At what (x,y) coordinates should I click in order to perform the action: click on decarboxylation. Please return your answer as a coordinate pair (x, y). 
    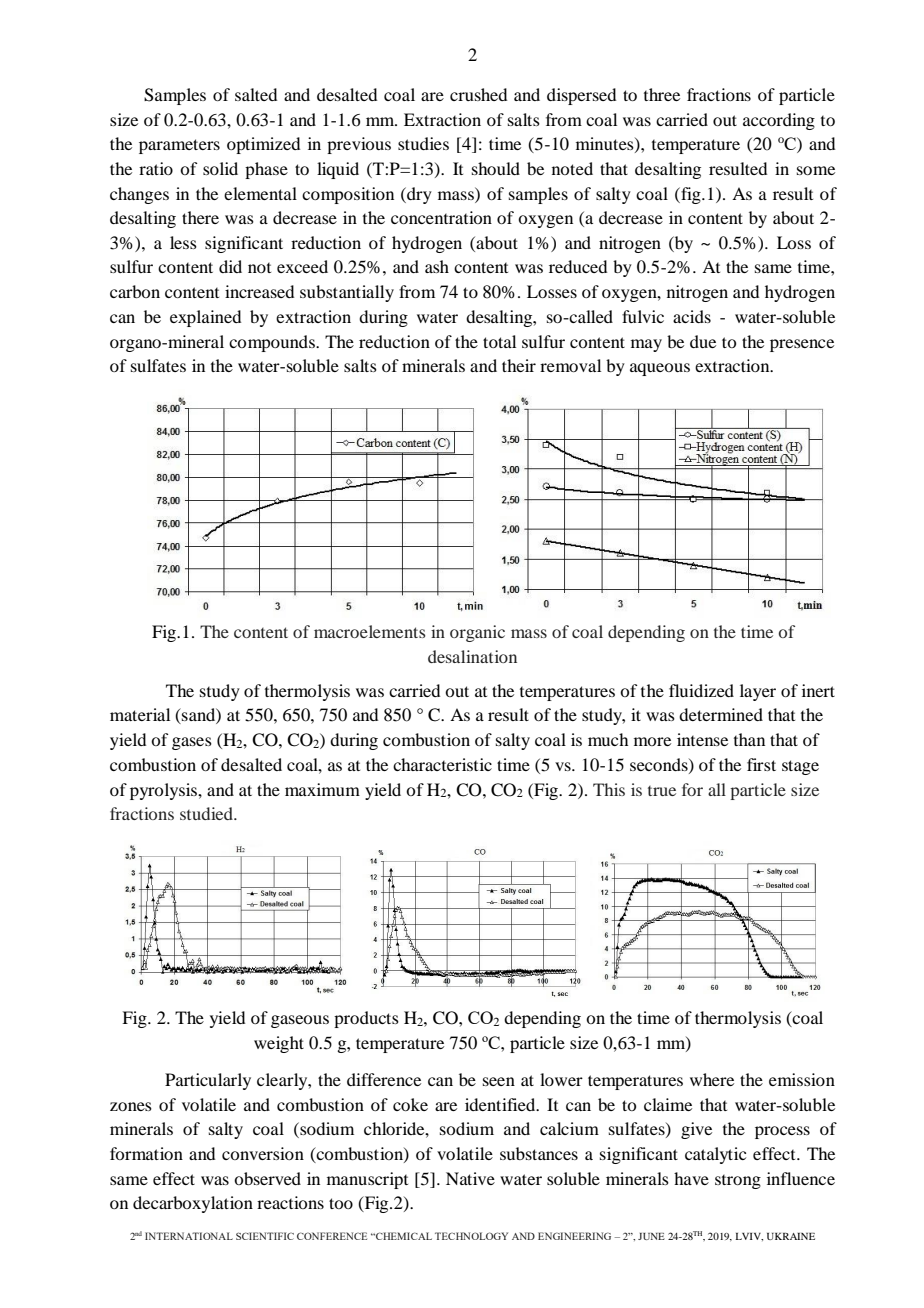
    Looking at the image, I should click on (193, 1204).
